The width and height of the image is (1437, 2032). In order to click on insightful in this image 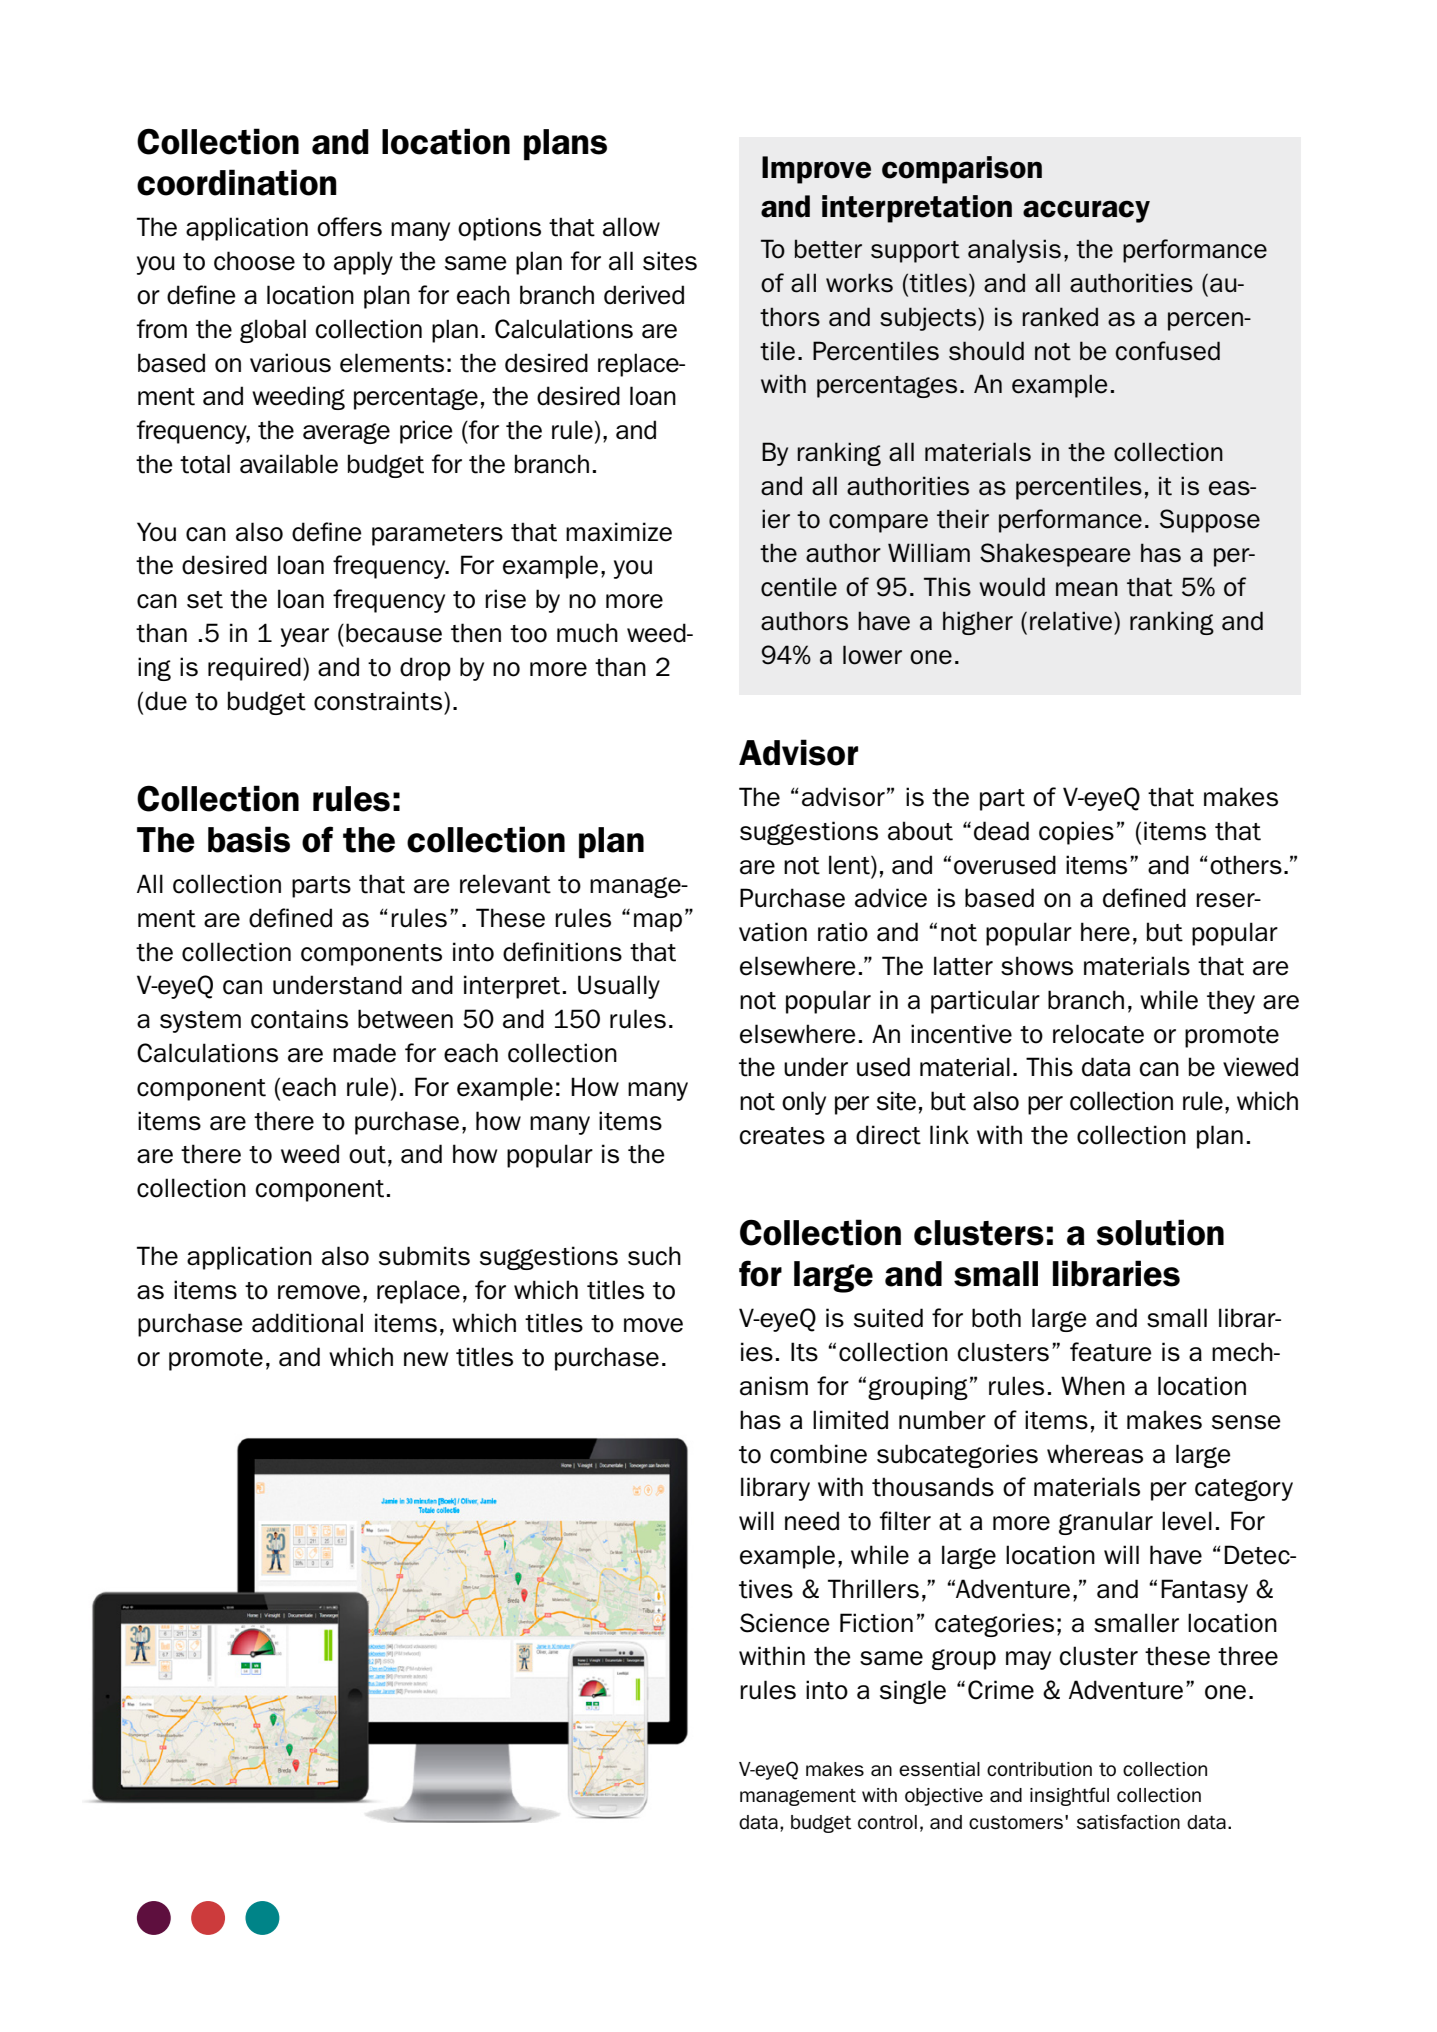, I will do `click(1069, 1796)`.
